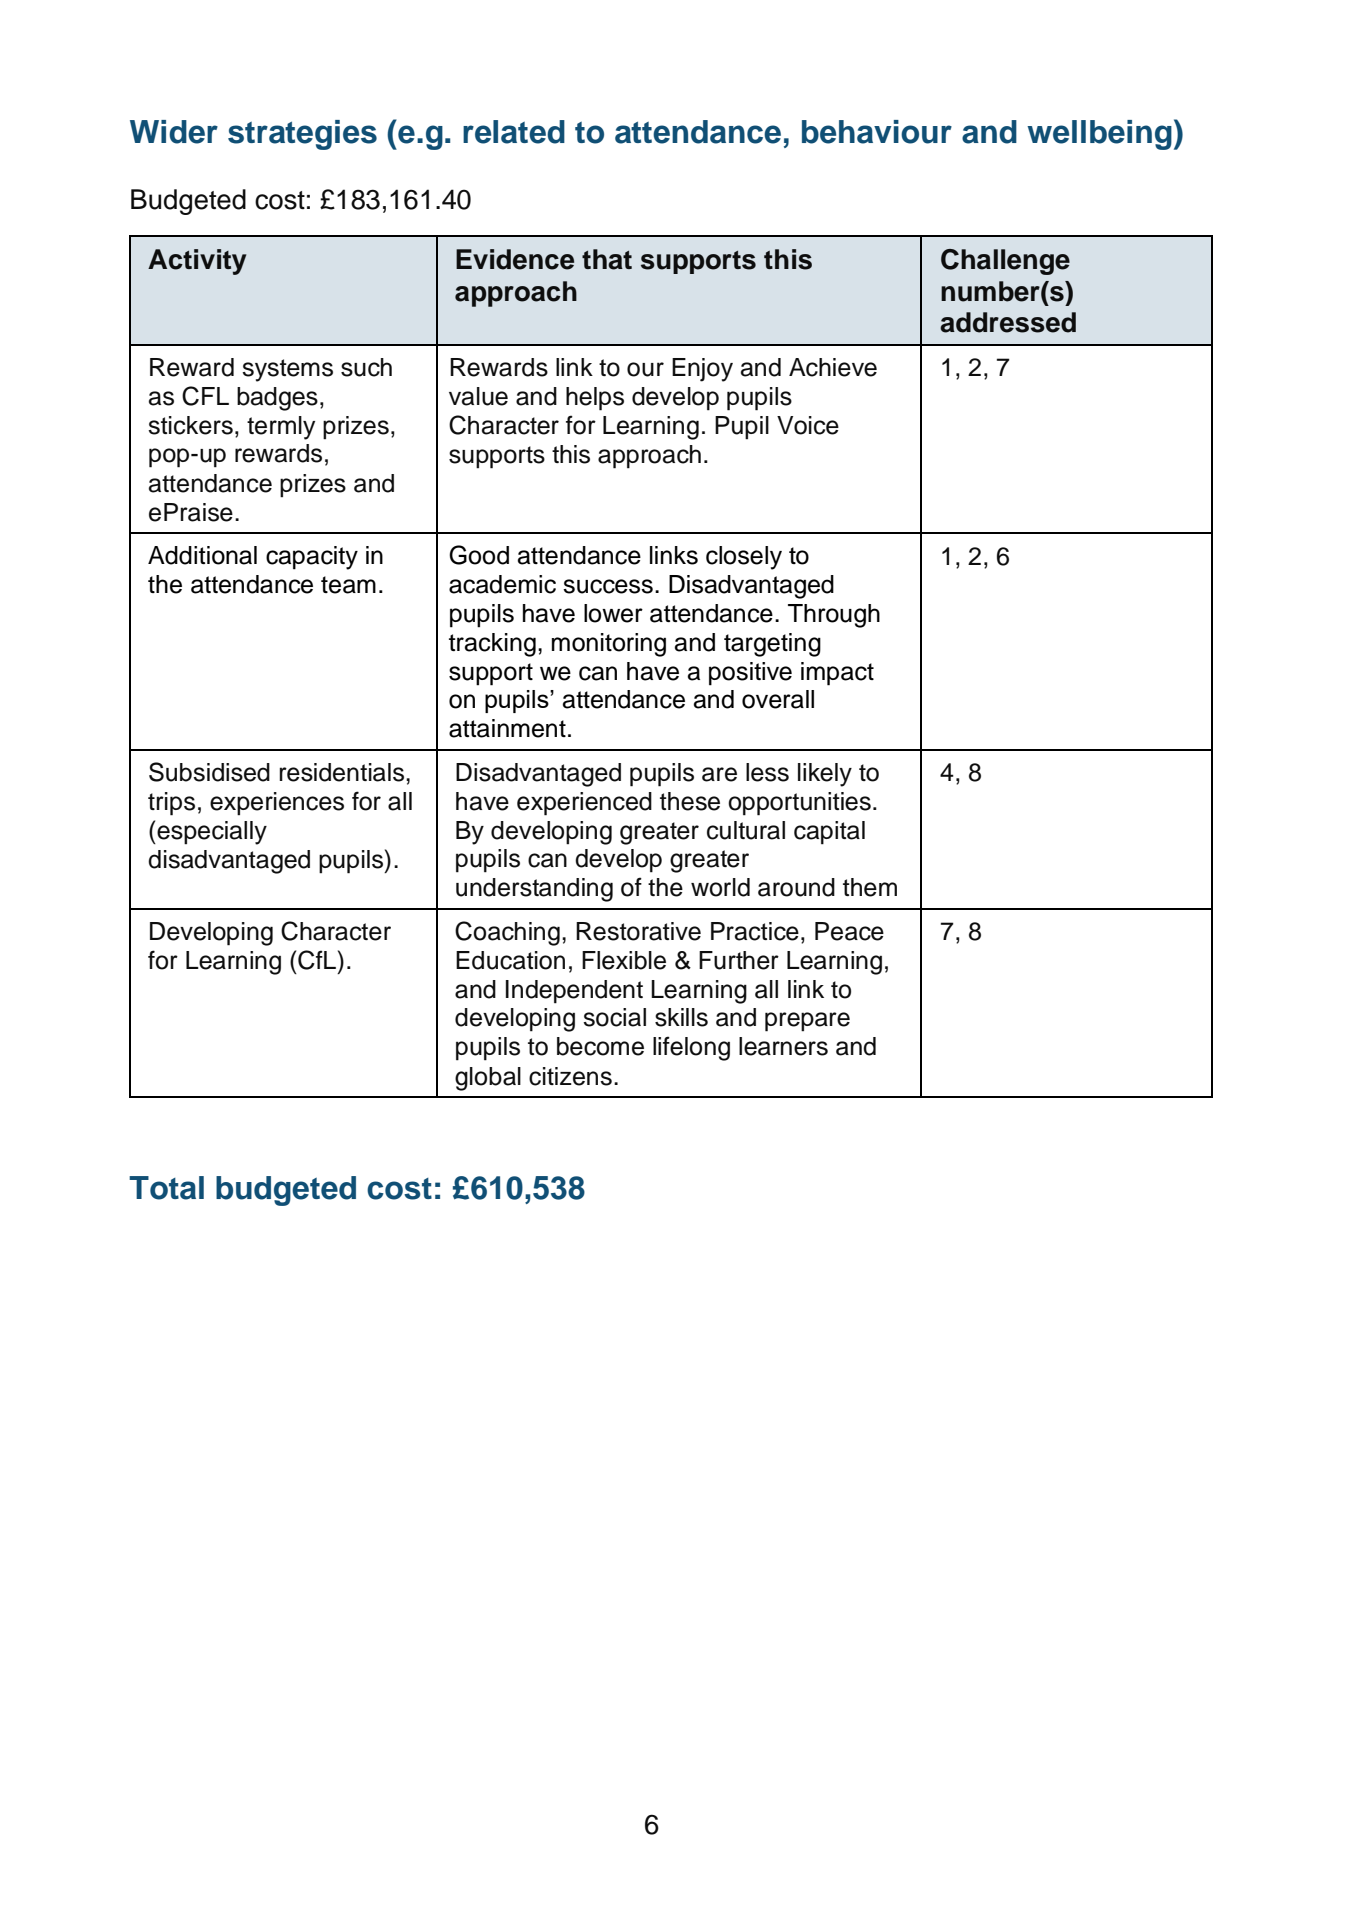 This screenshot has width=1357, height=1920. What do you see at coordinates (302, 135) in the screenshot?
I see `strategies` at bounding box center [302, 135].
